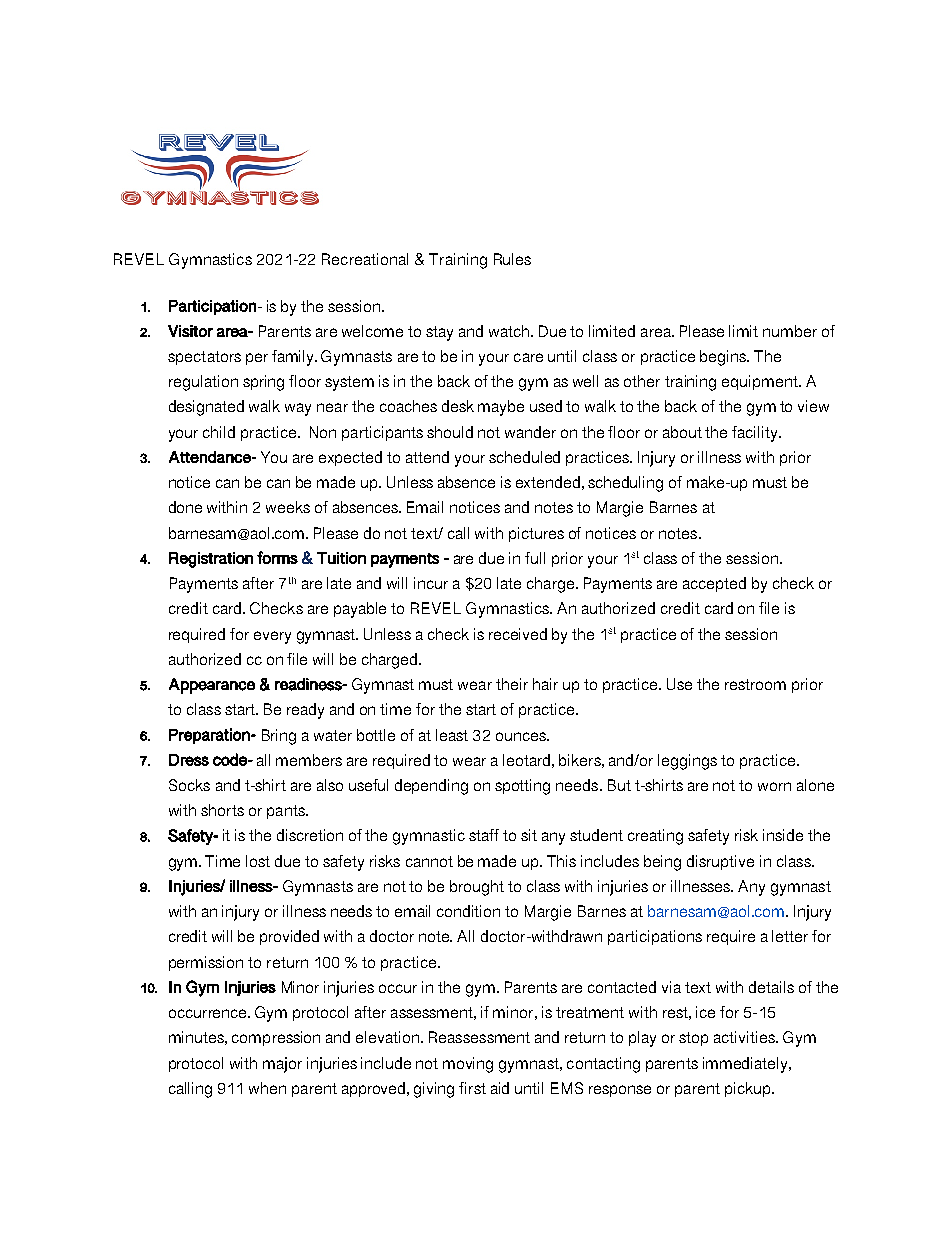 This page has height=1233, width=952. What do you see at coordinates (468, 1065) in the page?
I see `moving` at bounding box center [468, 1065].
